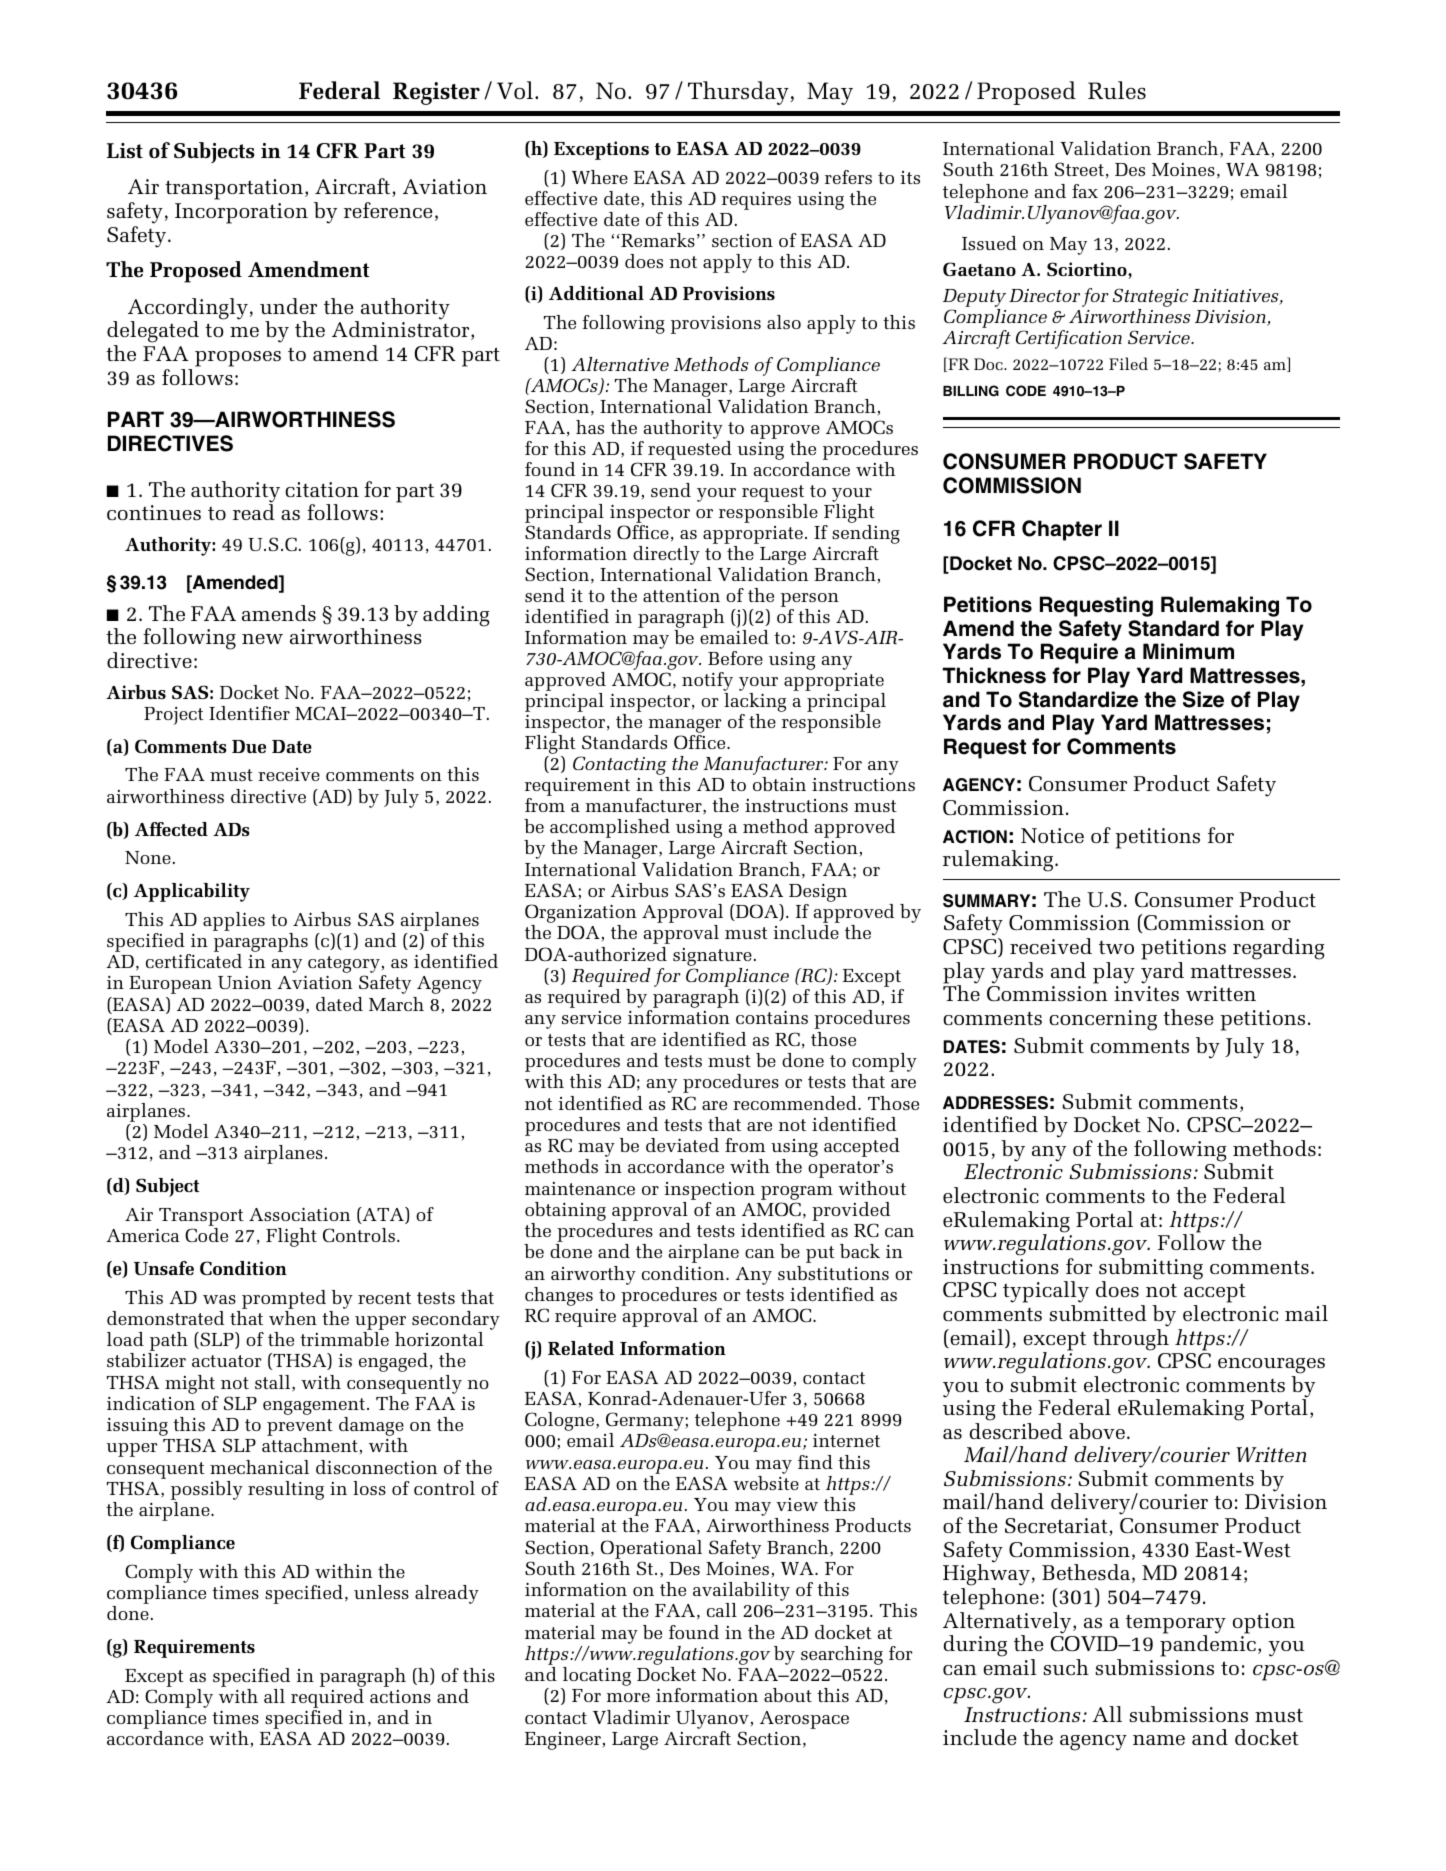  Describe the element at coordinates (234, 921) in the screenshot. I see `applies` at that location.
